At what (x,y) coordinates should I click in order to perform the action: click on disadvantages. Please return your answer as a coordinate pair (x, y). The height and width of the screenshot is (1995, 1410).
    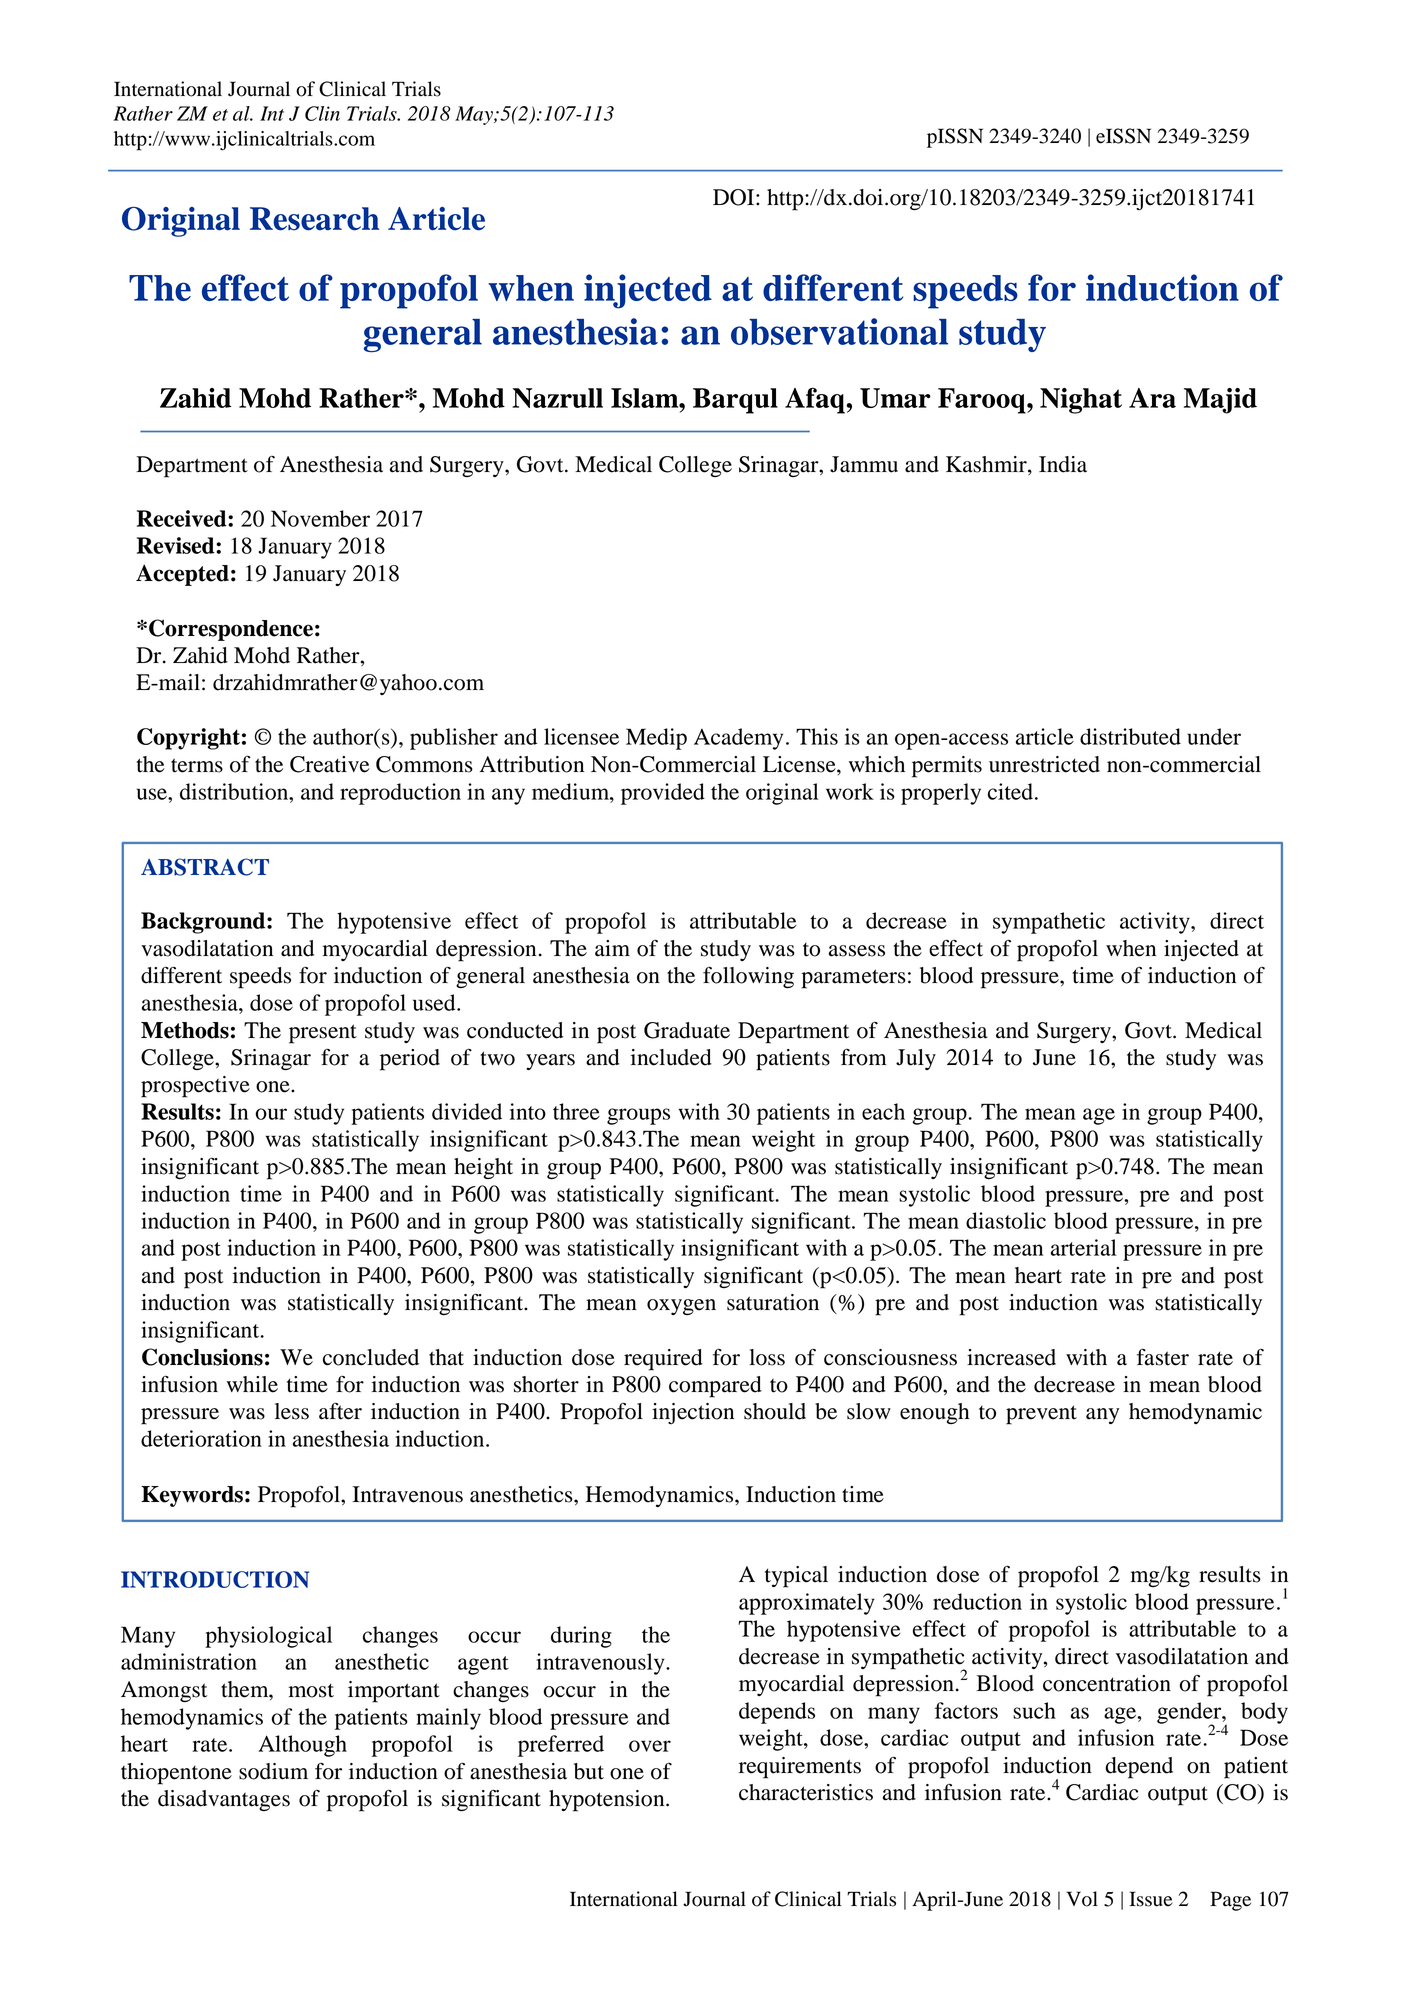
    Looking at the image, I should click on (224, 1800).
